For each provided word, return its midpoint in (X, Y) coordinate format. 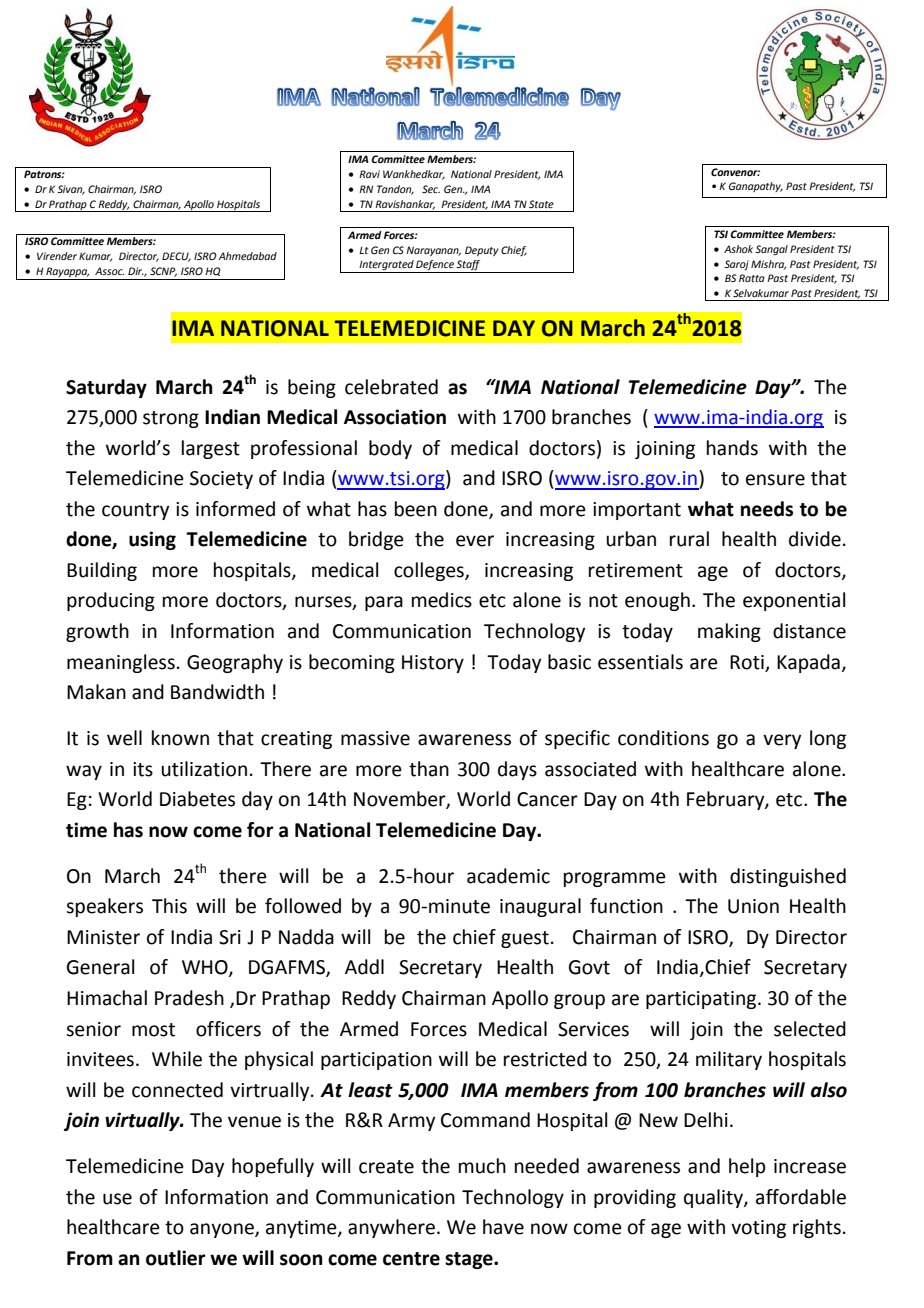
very (782, 741)
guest (525, 939)
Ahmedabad (247, 256)
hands (732, 448)
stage (470, 1260)
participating (702, 1000)
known (180, 738)
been (416, 509)
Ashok (738, 249)
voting (758, 1229)
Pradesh (189, 998)
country (135, 511)
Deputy (481, 251)
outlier (176, 1258)
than (429, 769)
